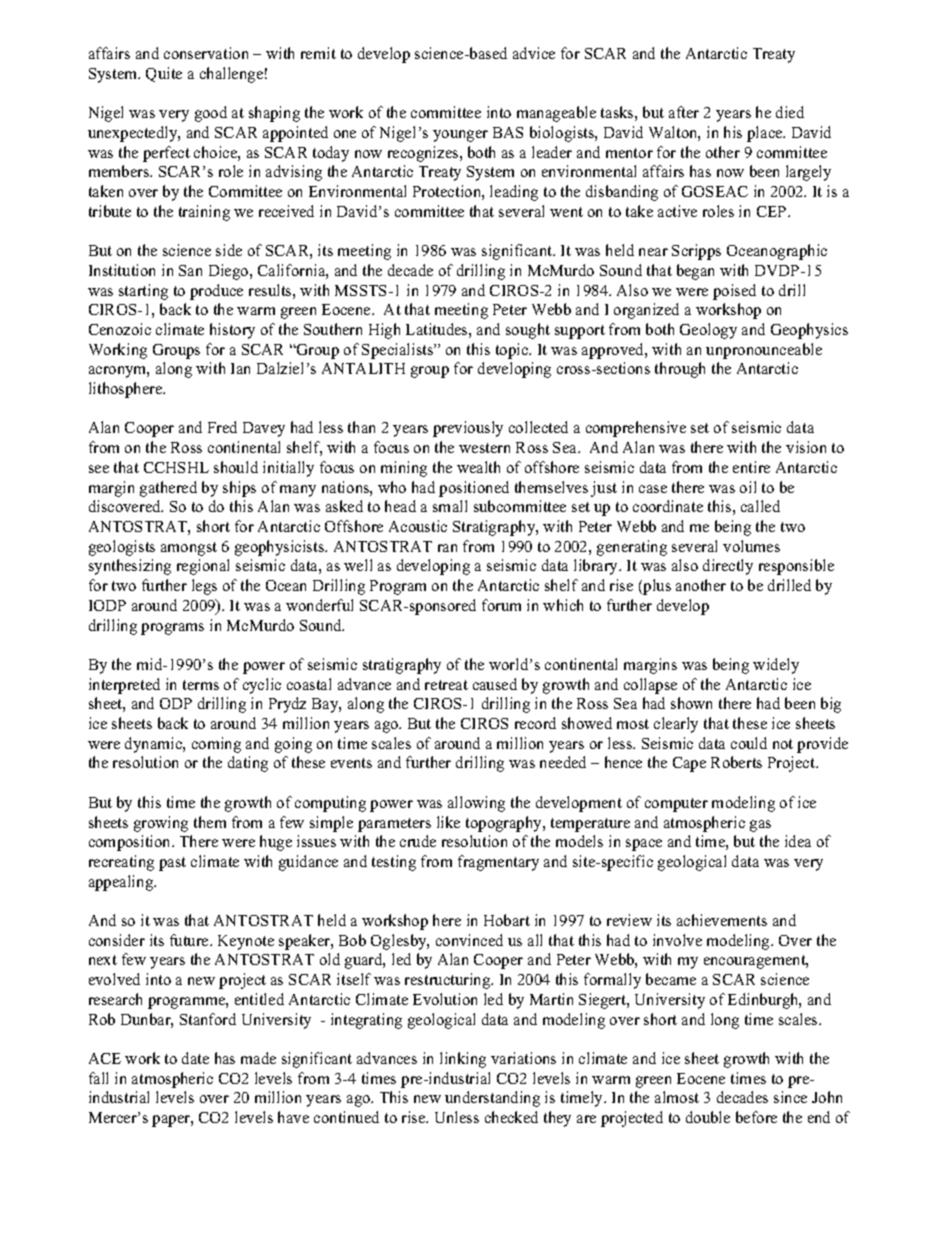 This screenshot has width=952, height=1233. I want to click on previously, so click(468, 429).
